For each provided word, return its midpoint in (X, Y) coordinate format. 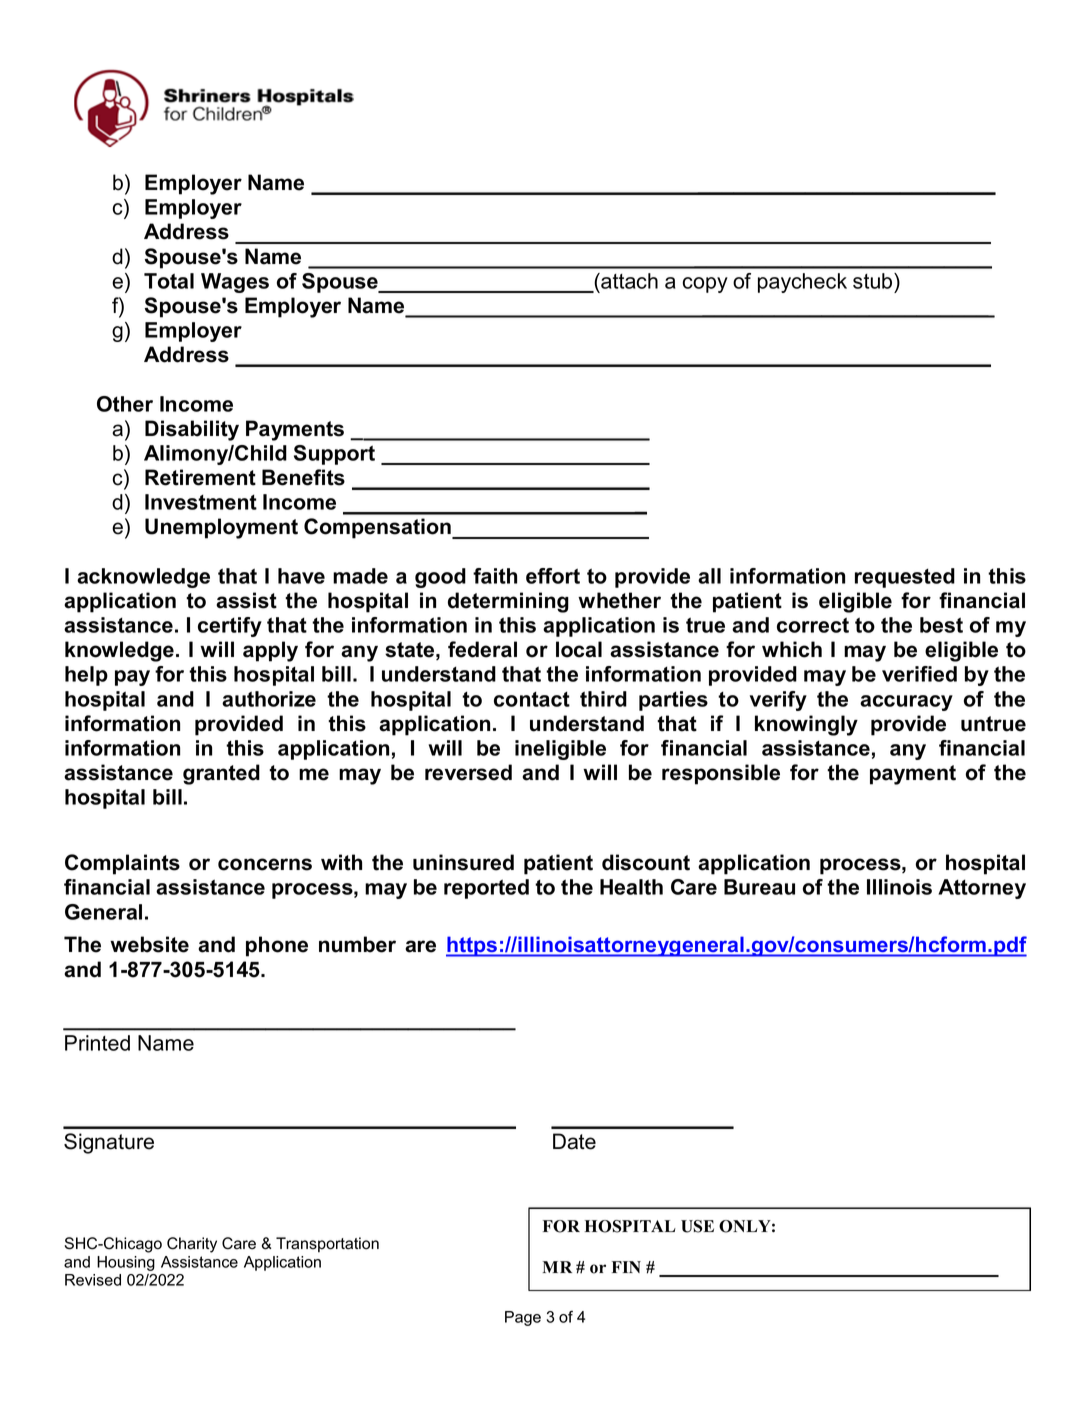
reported (486, 889)
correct (813, 625)
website (149, 944)
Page (523, 1318)
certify (230, 627)
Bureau (759, 887)
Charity (192, 1245)
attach (628, 281)
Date (574, 1141)
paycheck (802, 283)
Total (169, 281)
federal (482, 649)
